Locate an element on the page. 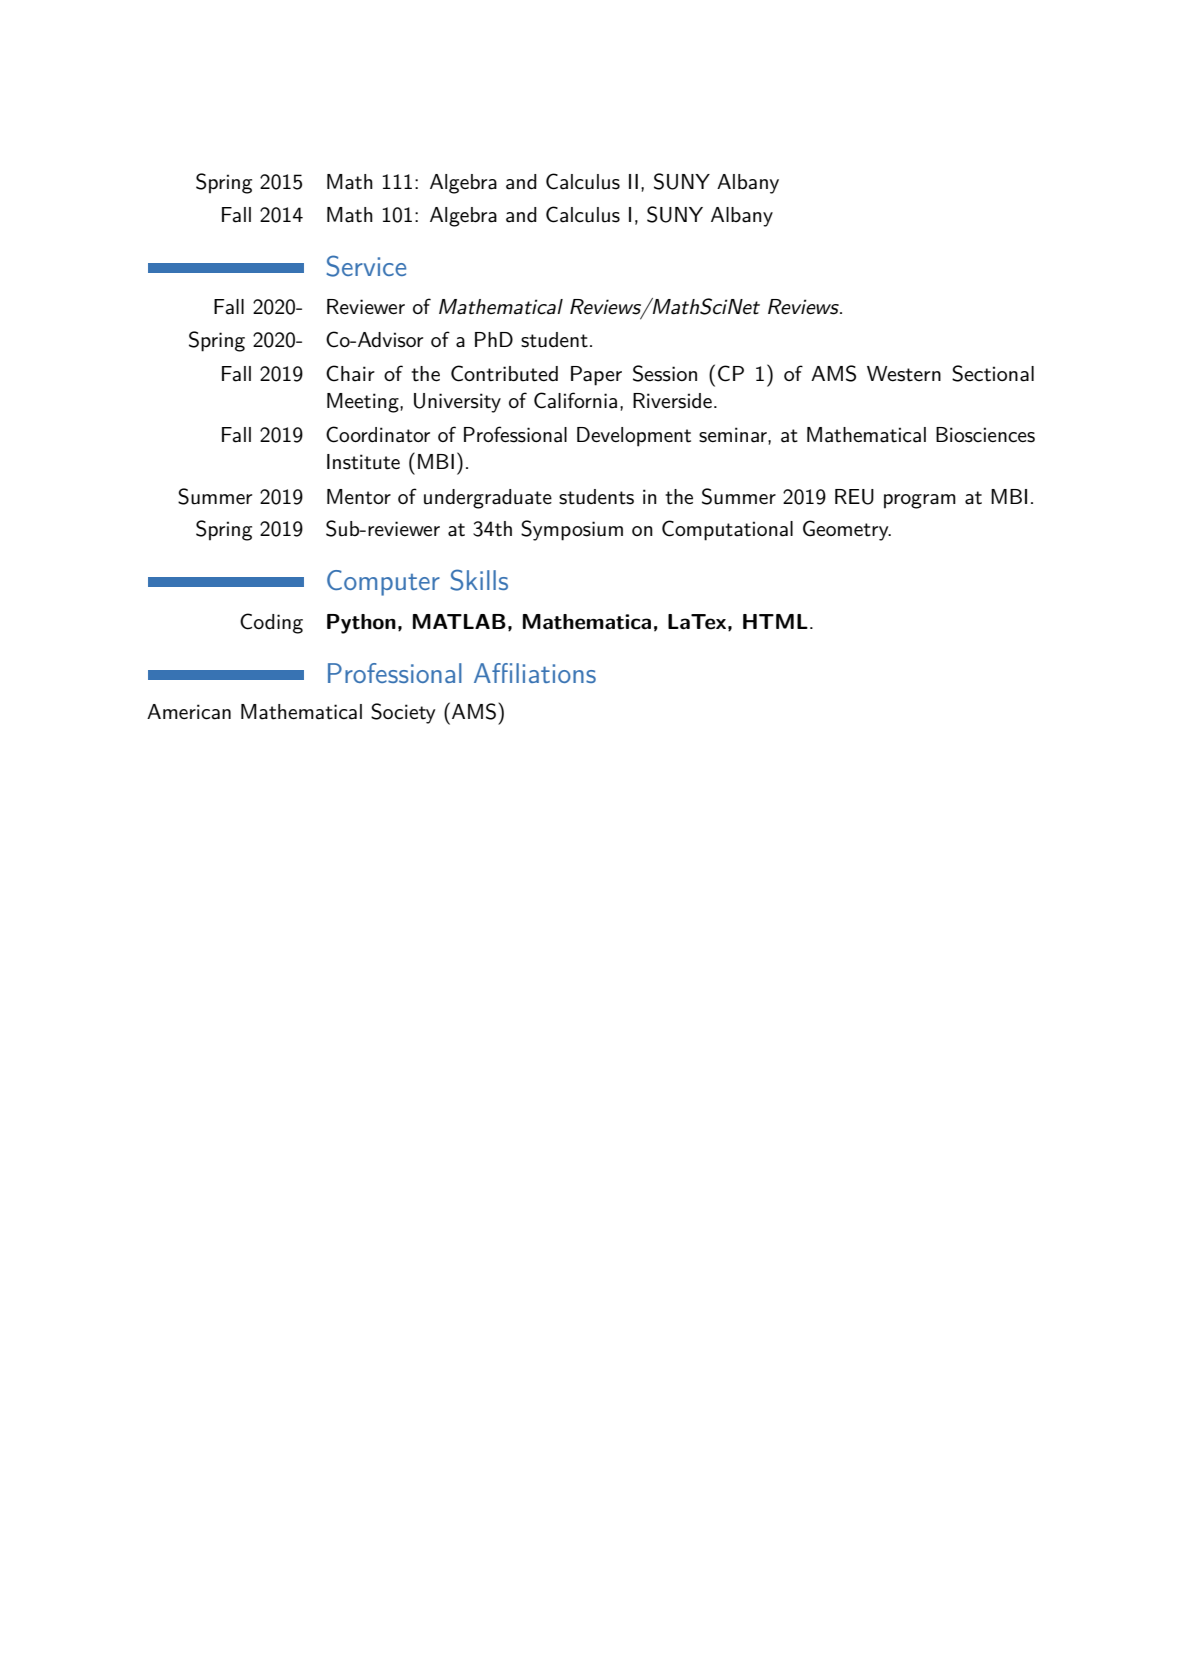 This image has height=1675, width=1184. Chair is located at coordinates (350, 373).
